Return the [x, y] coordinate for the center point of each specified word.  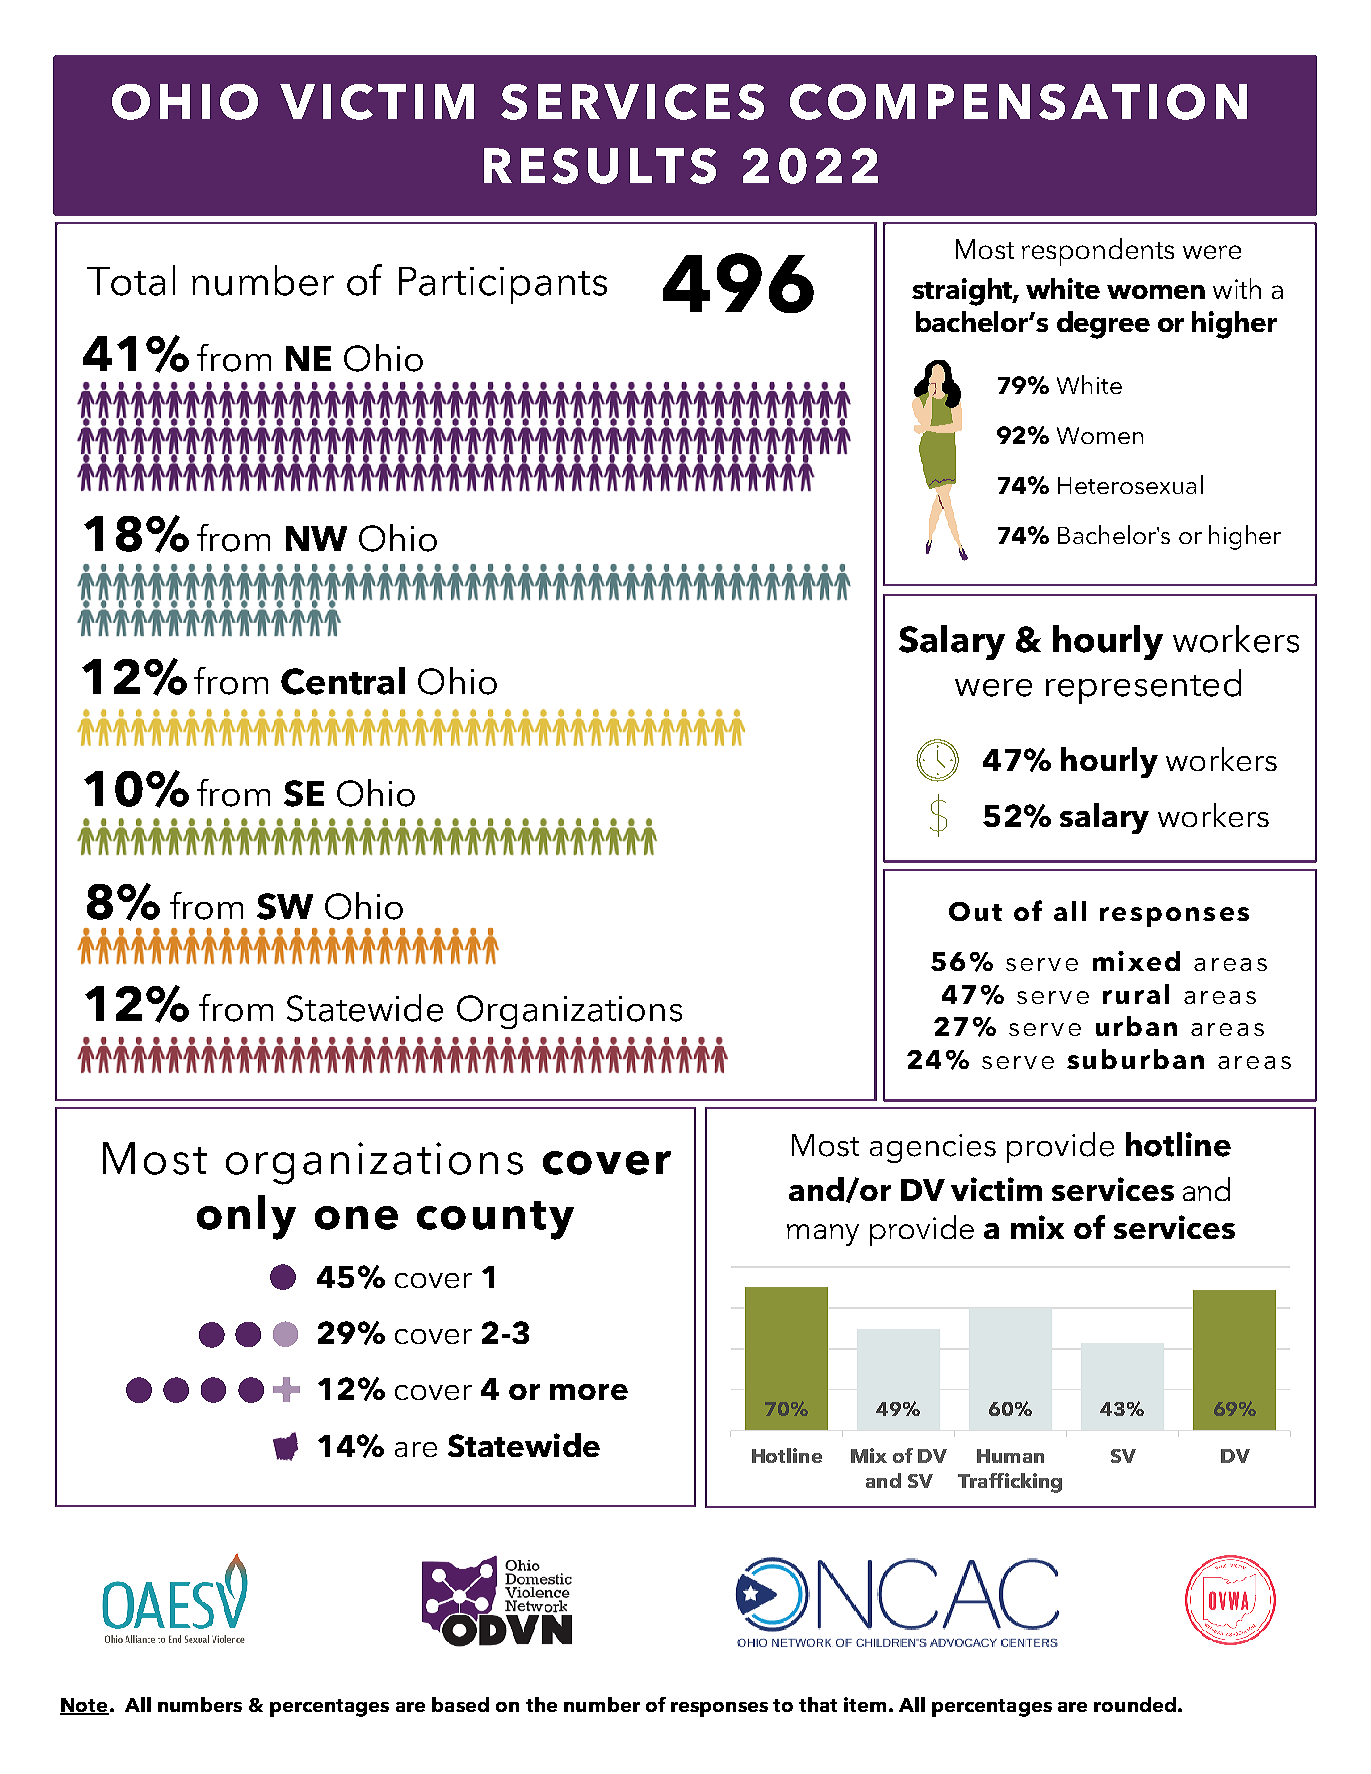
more [589, 1392]
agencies [933, 1148]
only [246, 1217]
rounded [1136, 1704]
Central [343, 681]
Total [131, 280]
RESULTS [600, 166]
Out [975, 911]
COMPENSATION [1018, 102]
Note [84, 1706]
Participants [503, 285]
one [356, 1218]
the [541, 1704]
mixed [1136, 961]
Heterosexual [1130, 484]
